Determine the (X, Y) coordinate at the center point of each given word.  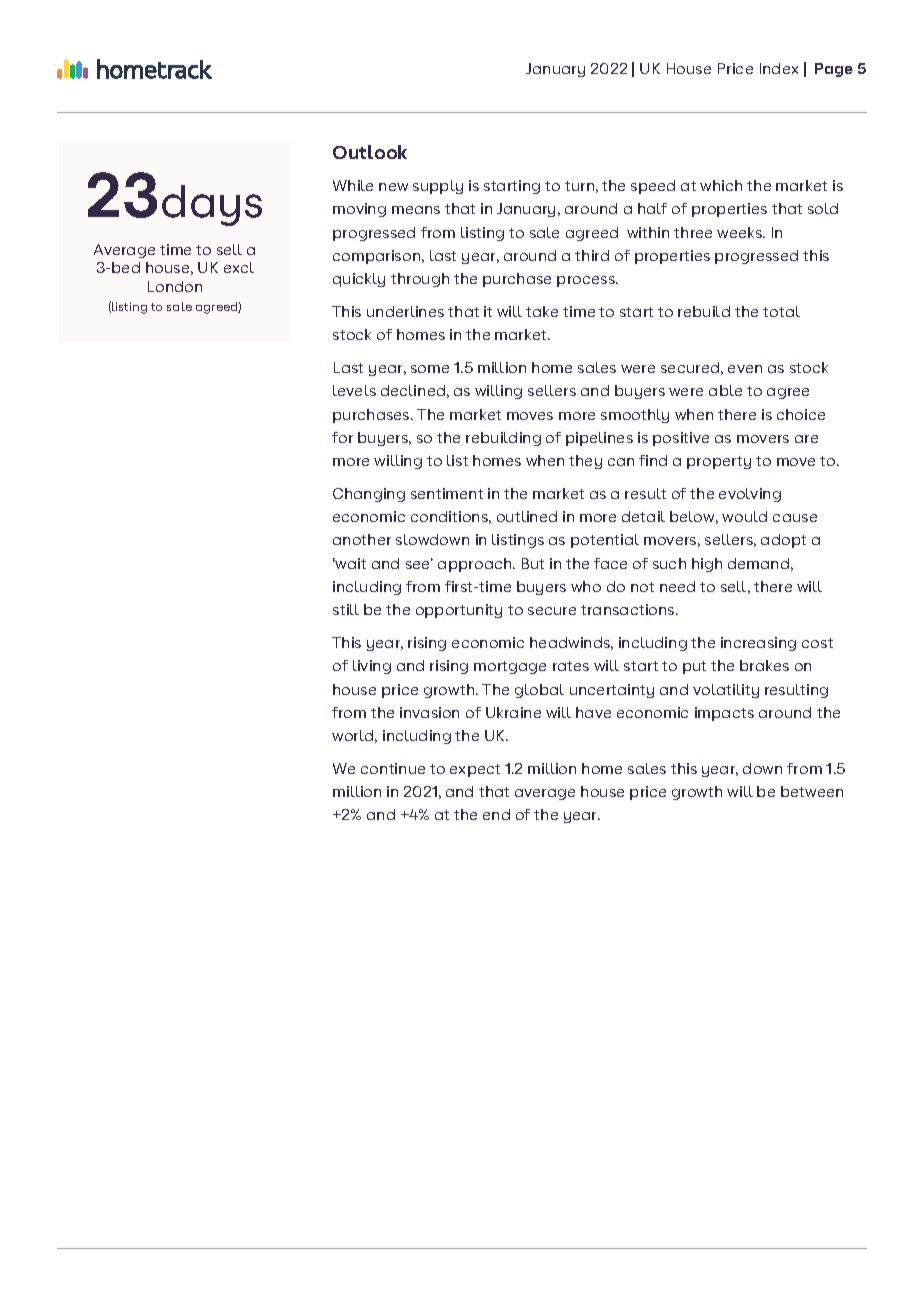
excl (239, 267)
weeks (740, 232)
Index (779, 68)
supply (438, 187)
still (346, 609)
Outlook (370, 152)
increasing (758, 644)
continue (393, 768)
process (587, 281)
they (585, 462)
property (719, 462)
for (342, 437)
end (496, 814)
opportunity (459, 611)
